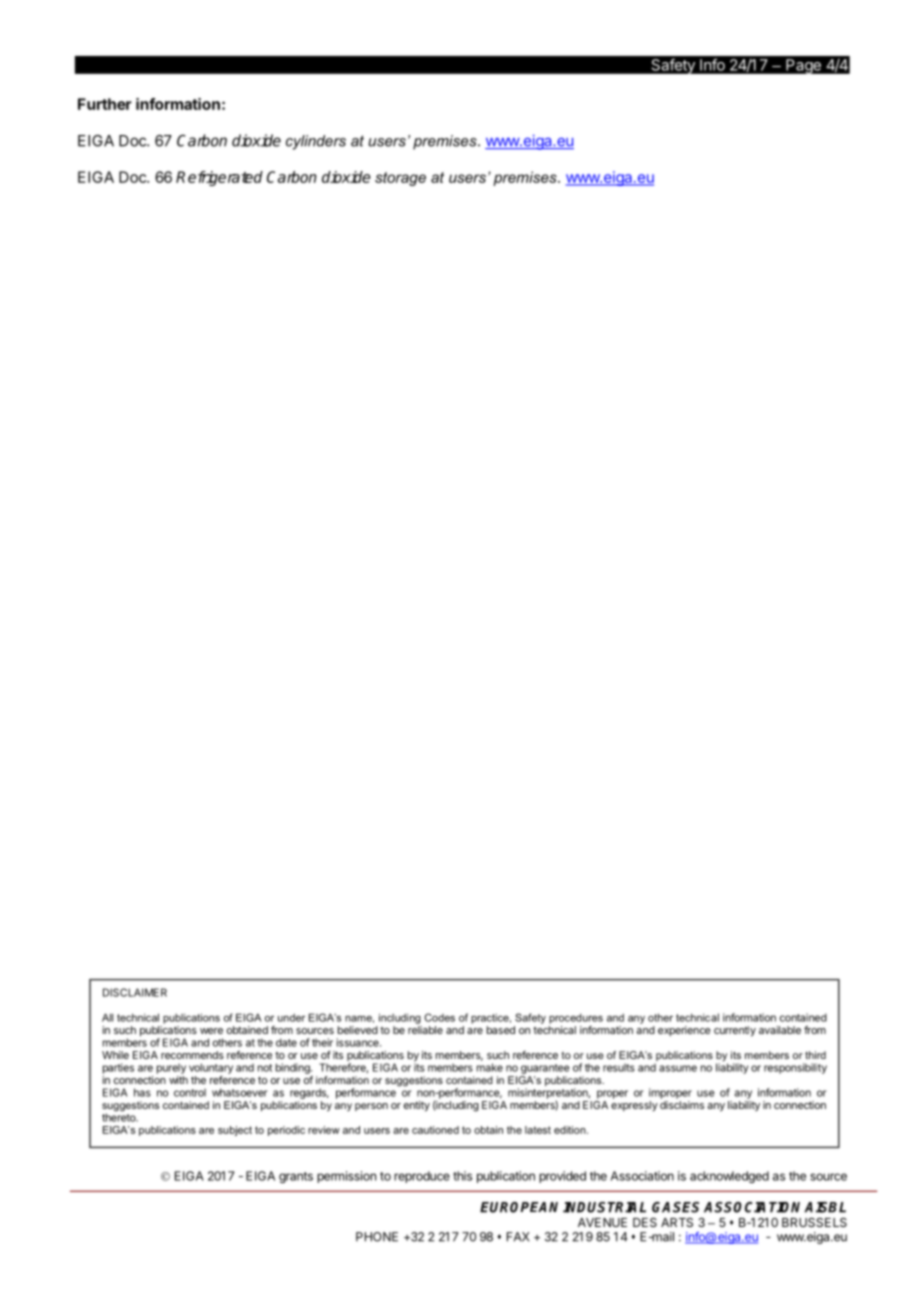  What do you see at coordinates (400, 179) in the image?
I see `storage` at bounding box center [400, 179].
